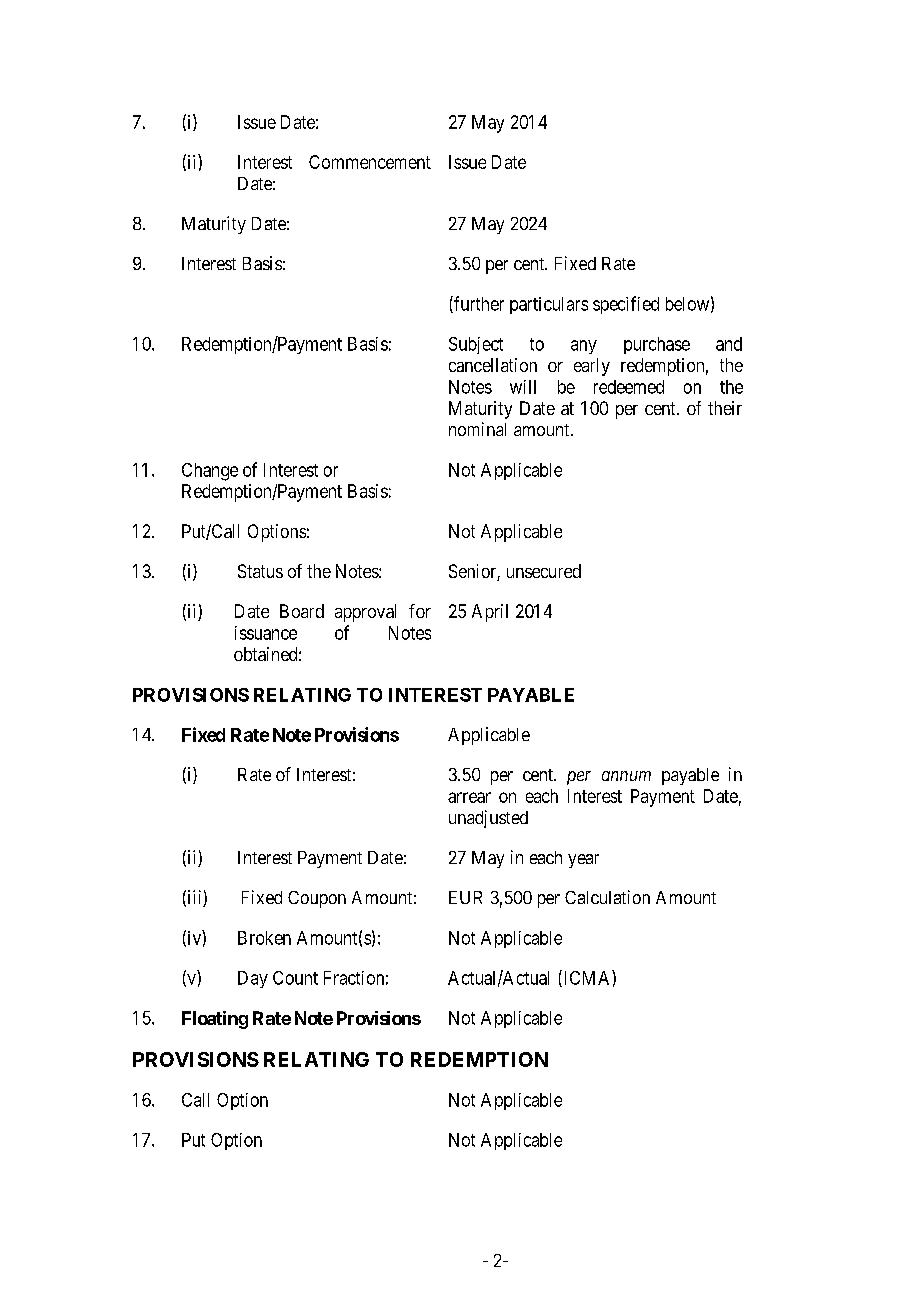 The image size is (924, 1308). Describe the element at coordinates (260, 571) in the screenshot. I see `Status` at that location.
